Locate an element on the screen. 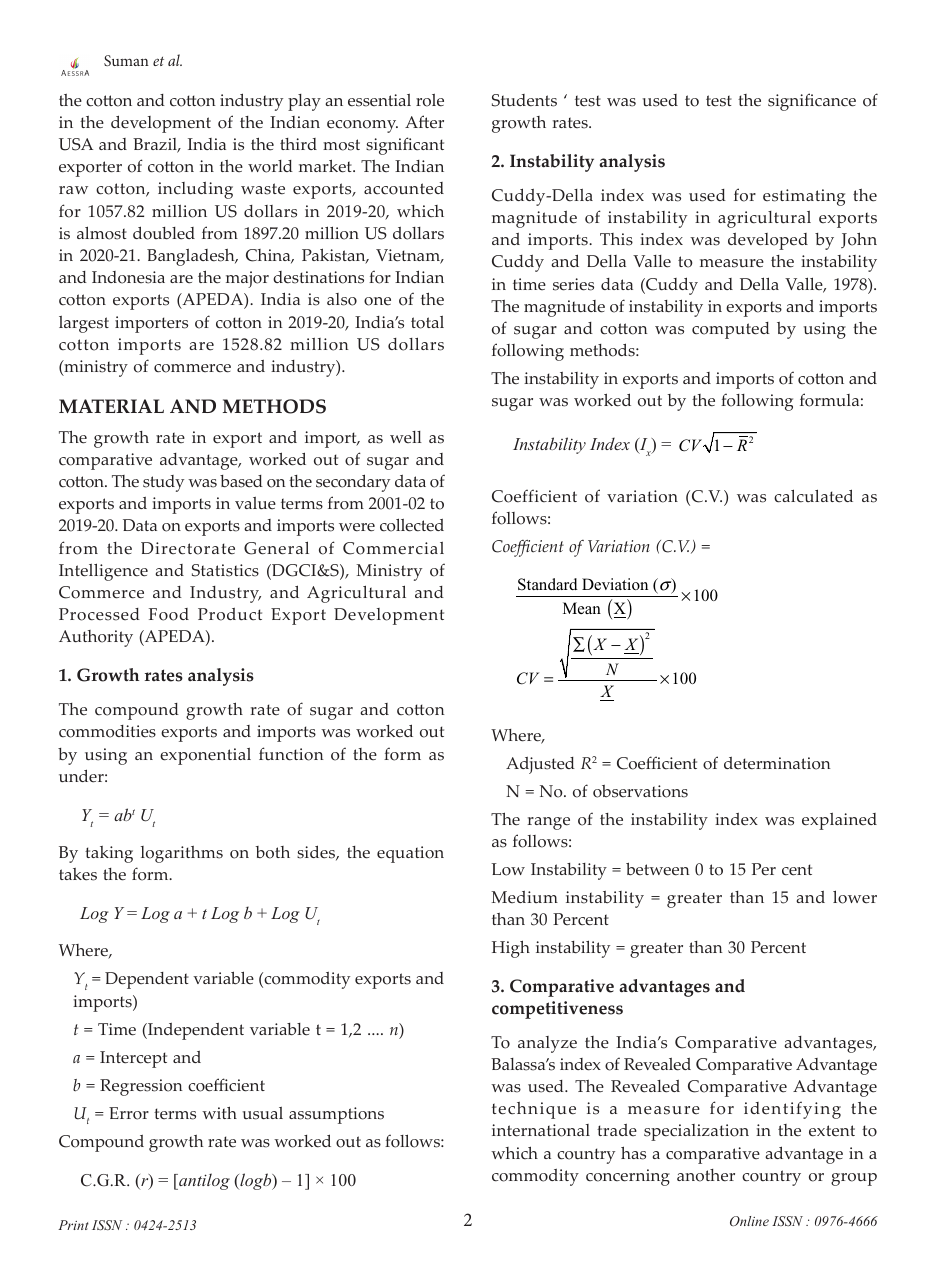 The image size is (936, 1288). Online is located at coordinates (749, 1221).
